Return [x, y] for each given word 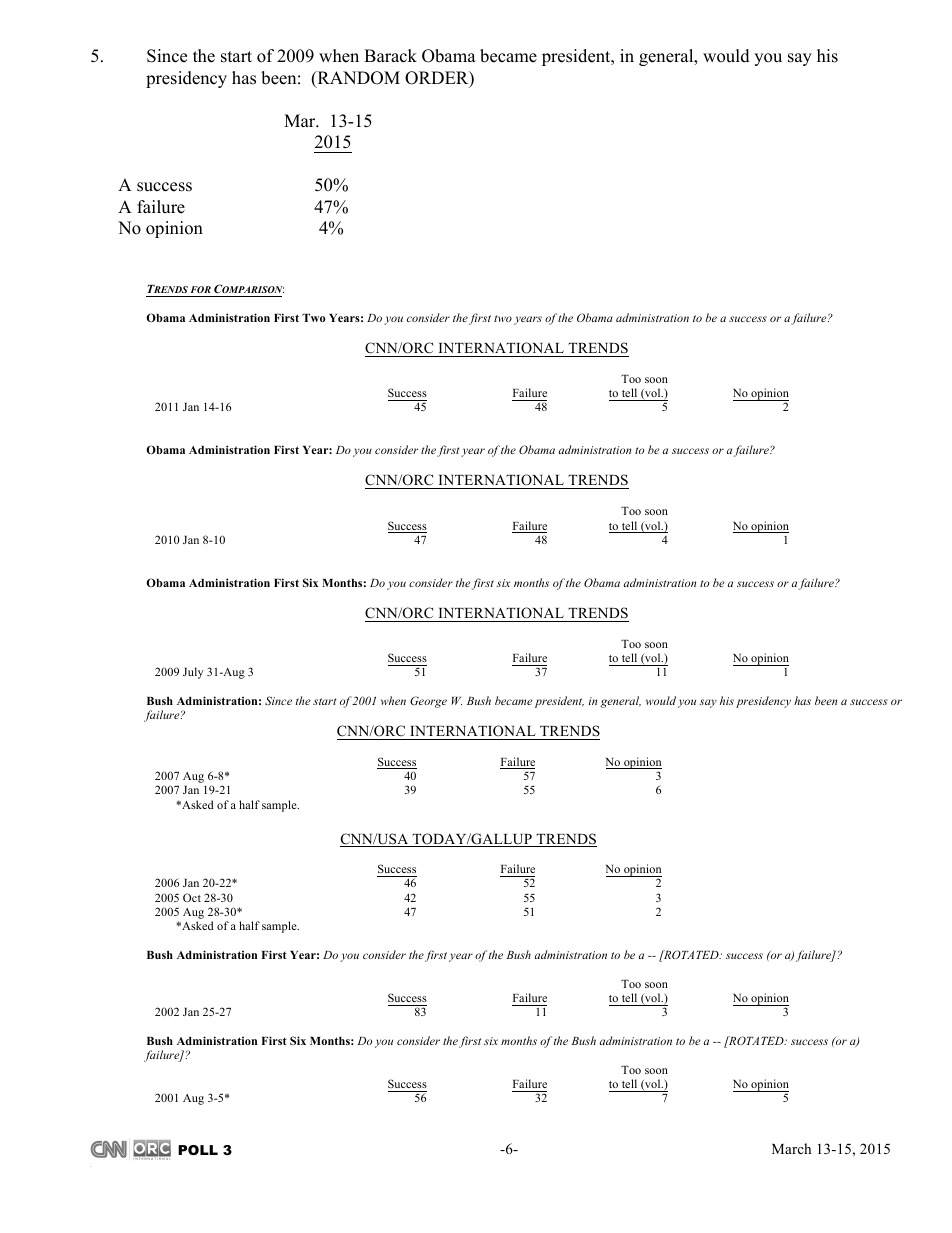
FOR [201, 289]
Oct [192, 897]
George [428, 702]
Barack [390, 56]
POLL [198, 1150]
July [193, 673]
